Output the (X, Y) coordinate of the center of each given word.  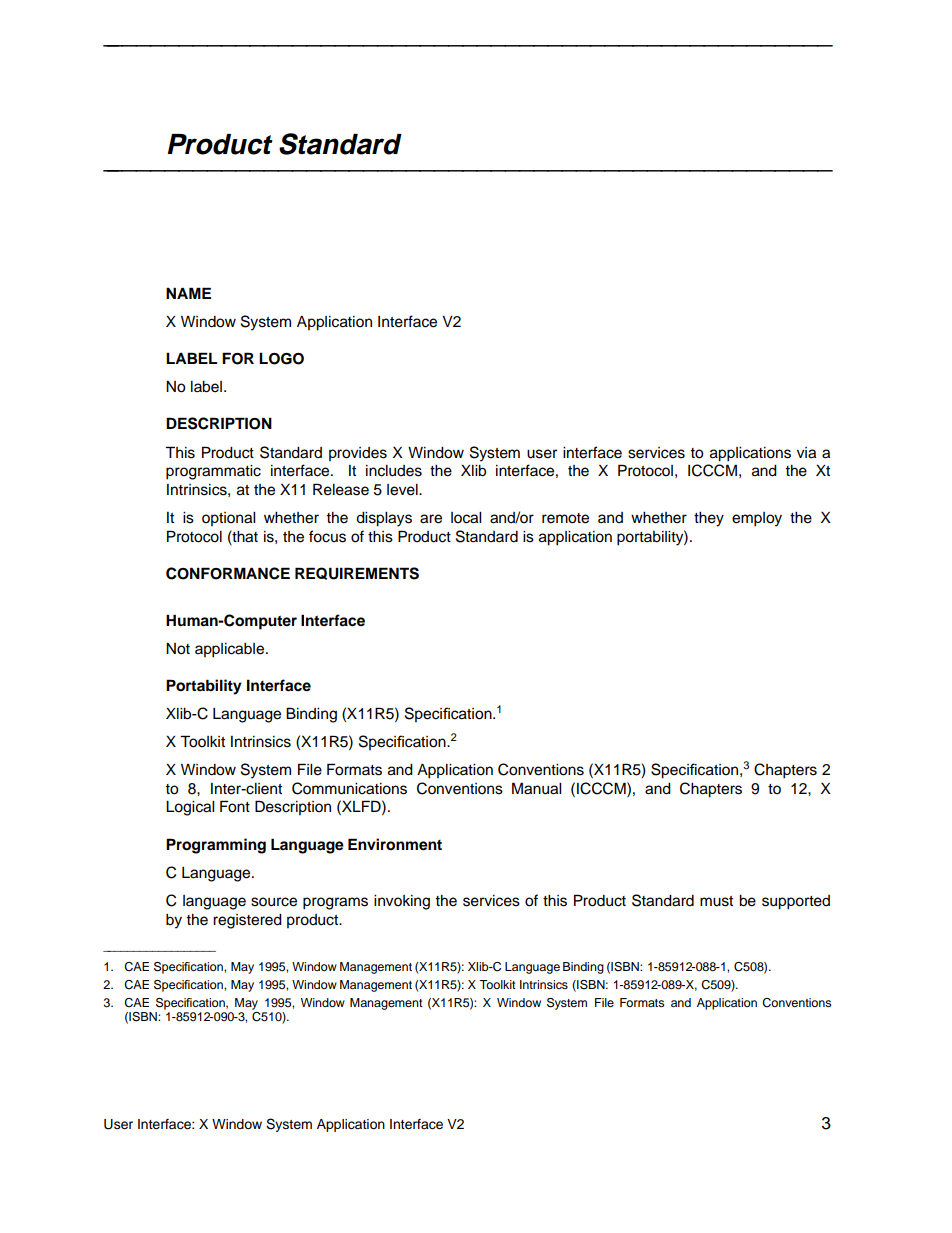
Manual (536, 788)
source (274, 902)
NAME (188, 293)
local (466, 518)
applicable (231, 650)
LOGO (281, 359)
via (806, 453)
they (709, 519)
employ (757, 519)
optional (228, 519)
